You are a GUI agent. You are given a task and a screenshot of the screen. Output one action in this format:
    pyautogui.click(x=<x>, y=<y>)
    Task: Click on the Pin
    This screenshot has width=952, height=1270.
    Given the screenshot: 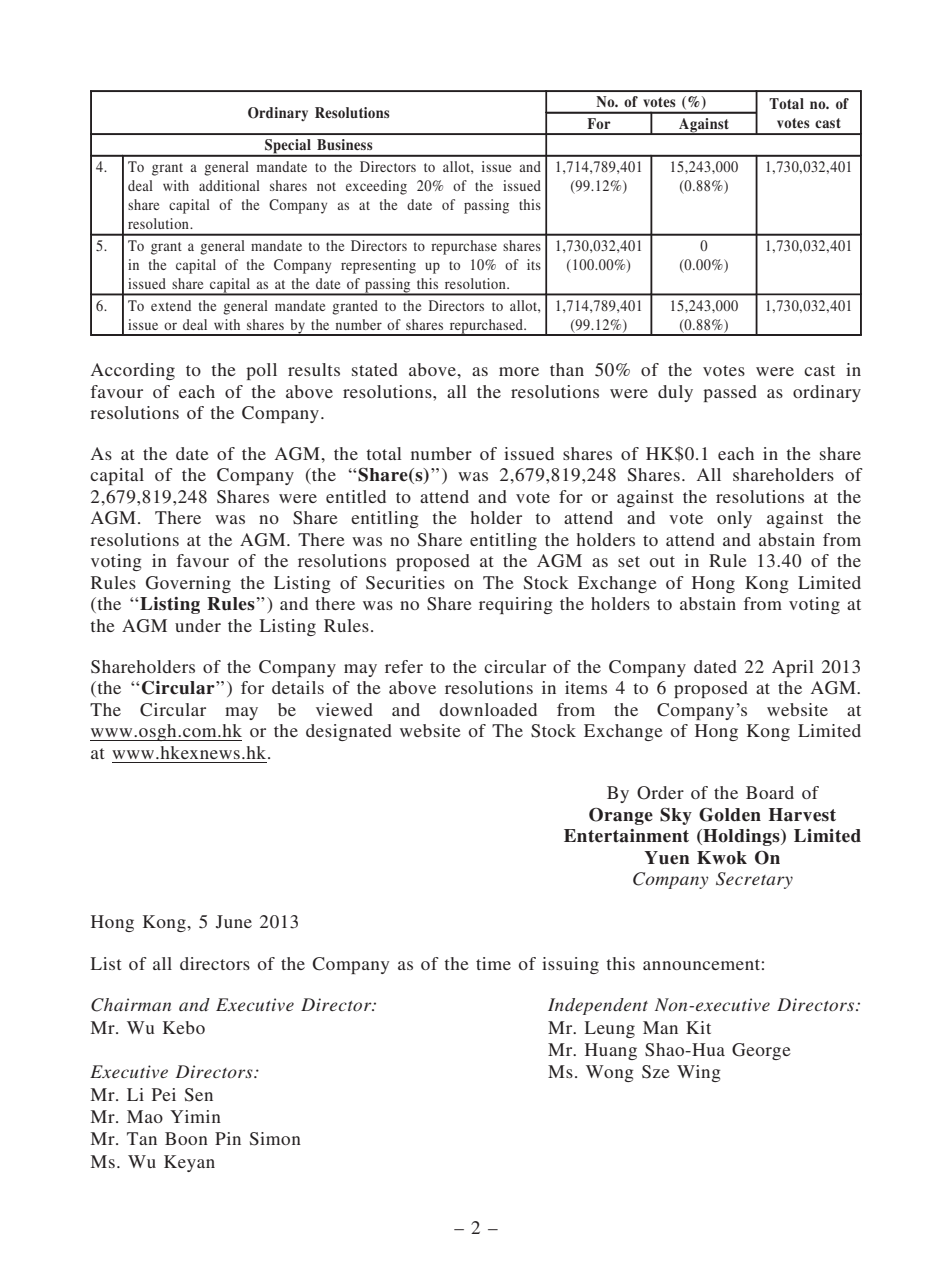 What is the action you would take?
    pyautogui.click(x=228, y=1138)
